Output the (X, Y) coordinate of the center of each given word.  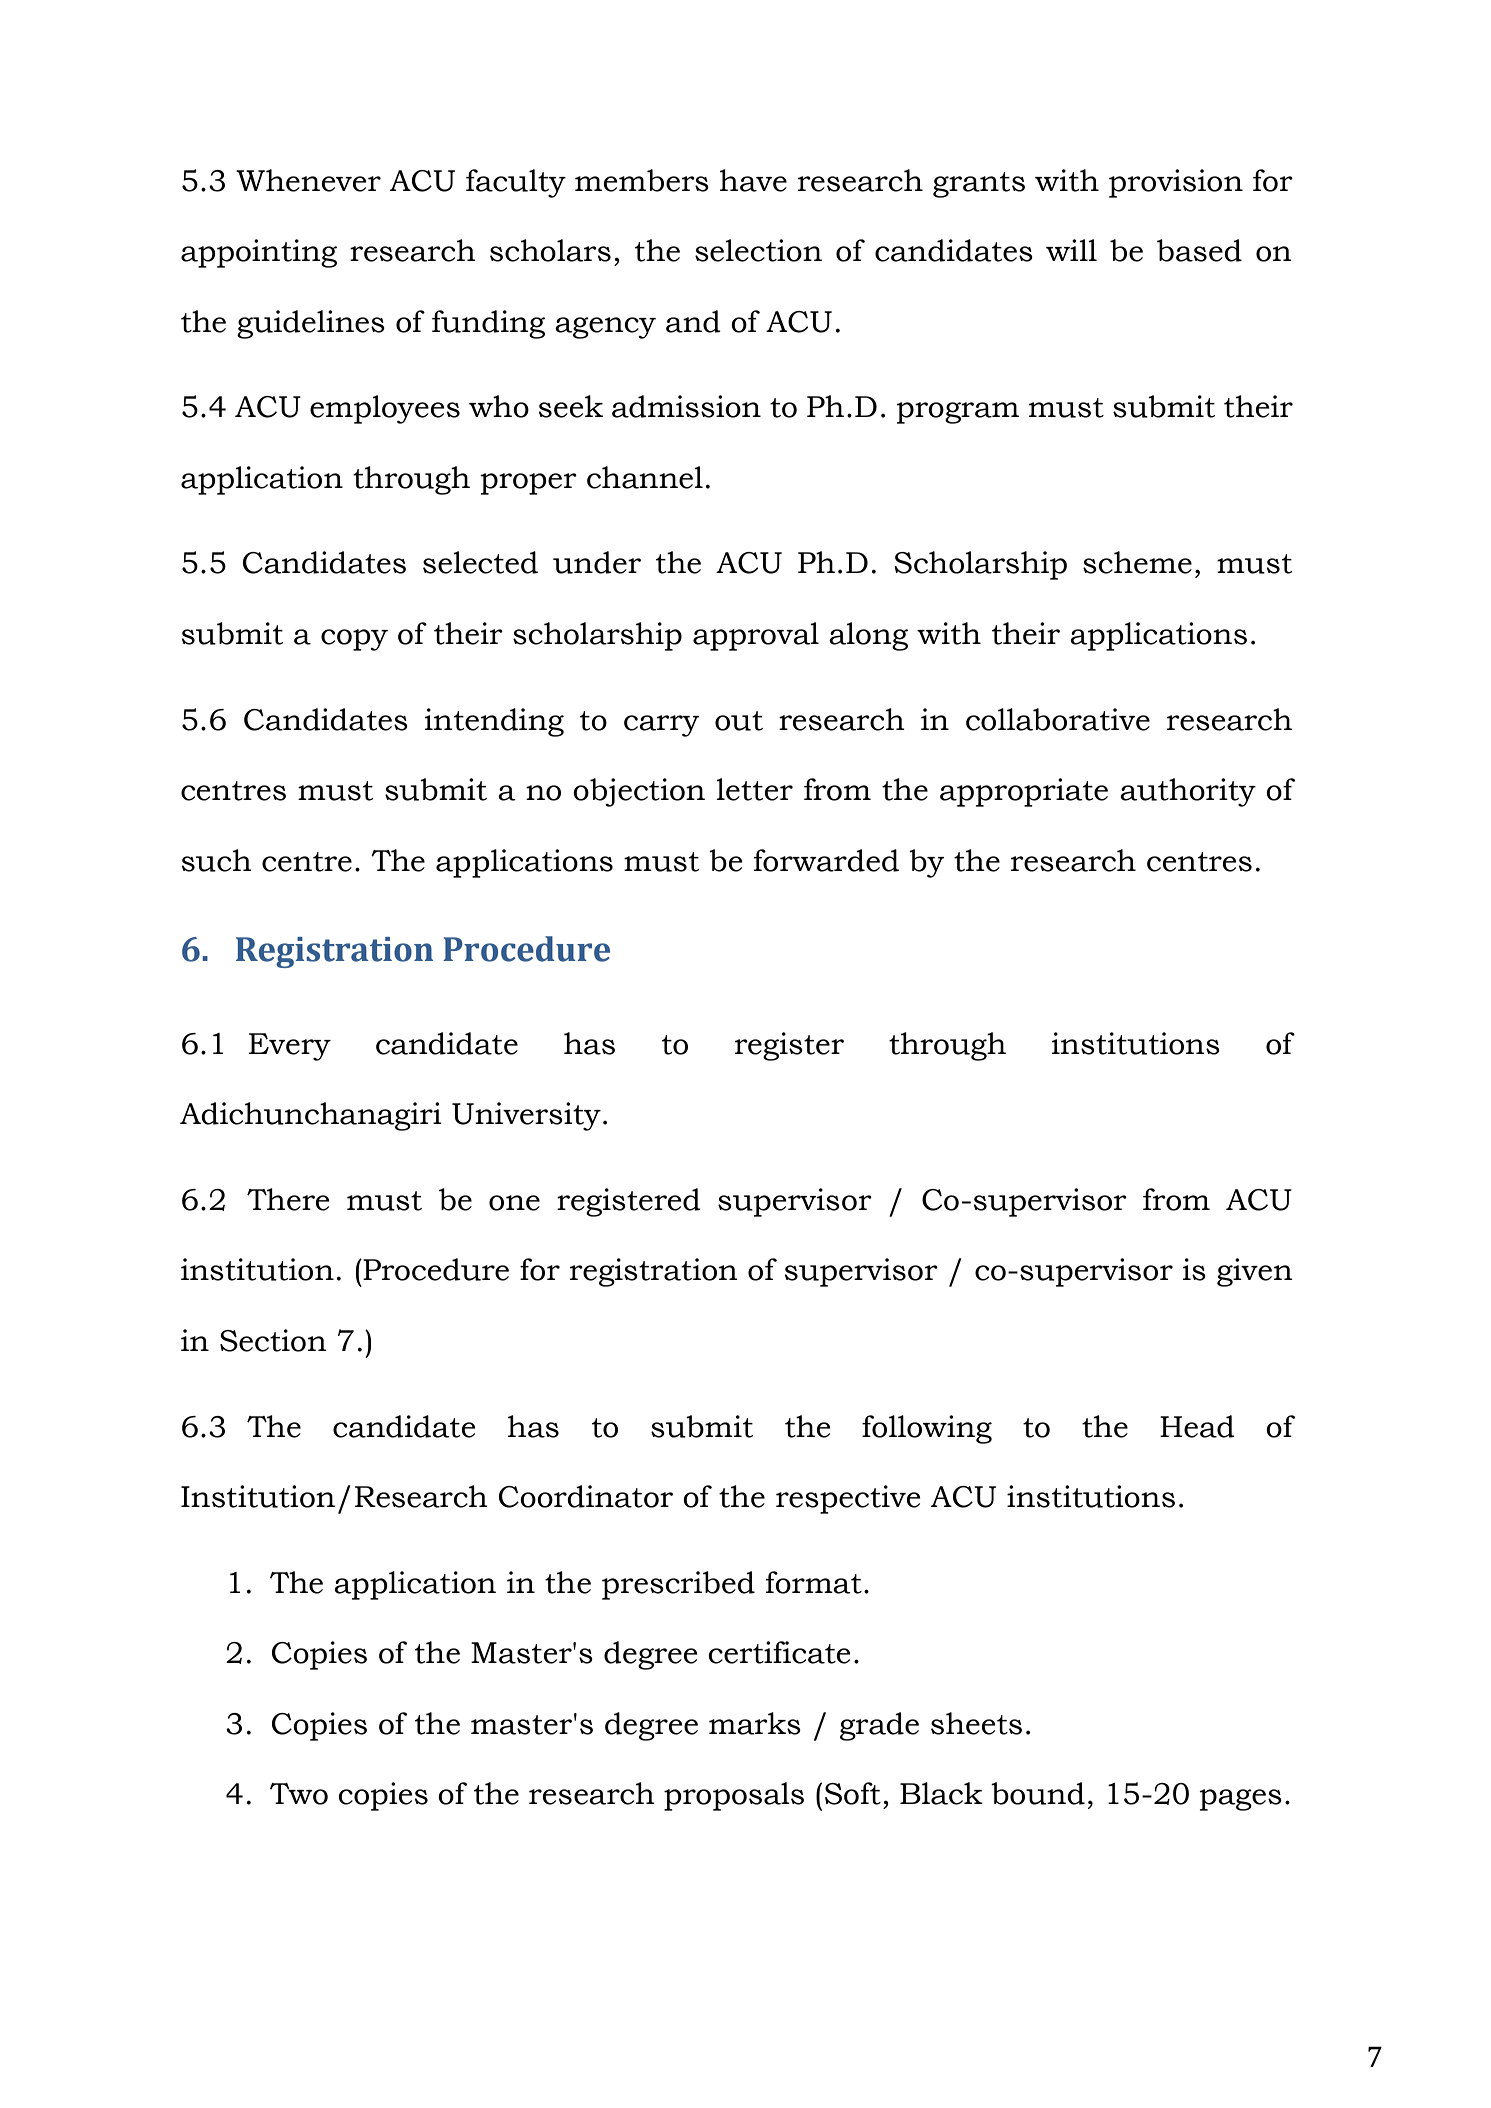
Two (299, 1794)
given (1255, 1272)
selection (758, 250)
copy (354, 640)
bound (1038, 1793)
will (1071, 250)
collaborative (1058, 719)
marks (755, 1723)
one (514, 1203)
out (739, 721)
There (288, 1199)
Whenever (308, 180)
